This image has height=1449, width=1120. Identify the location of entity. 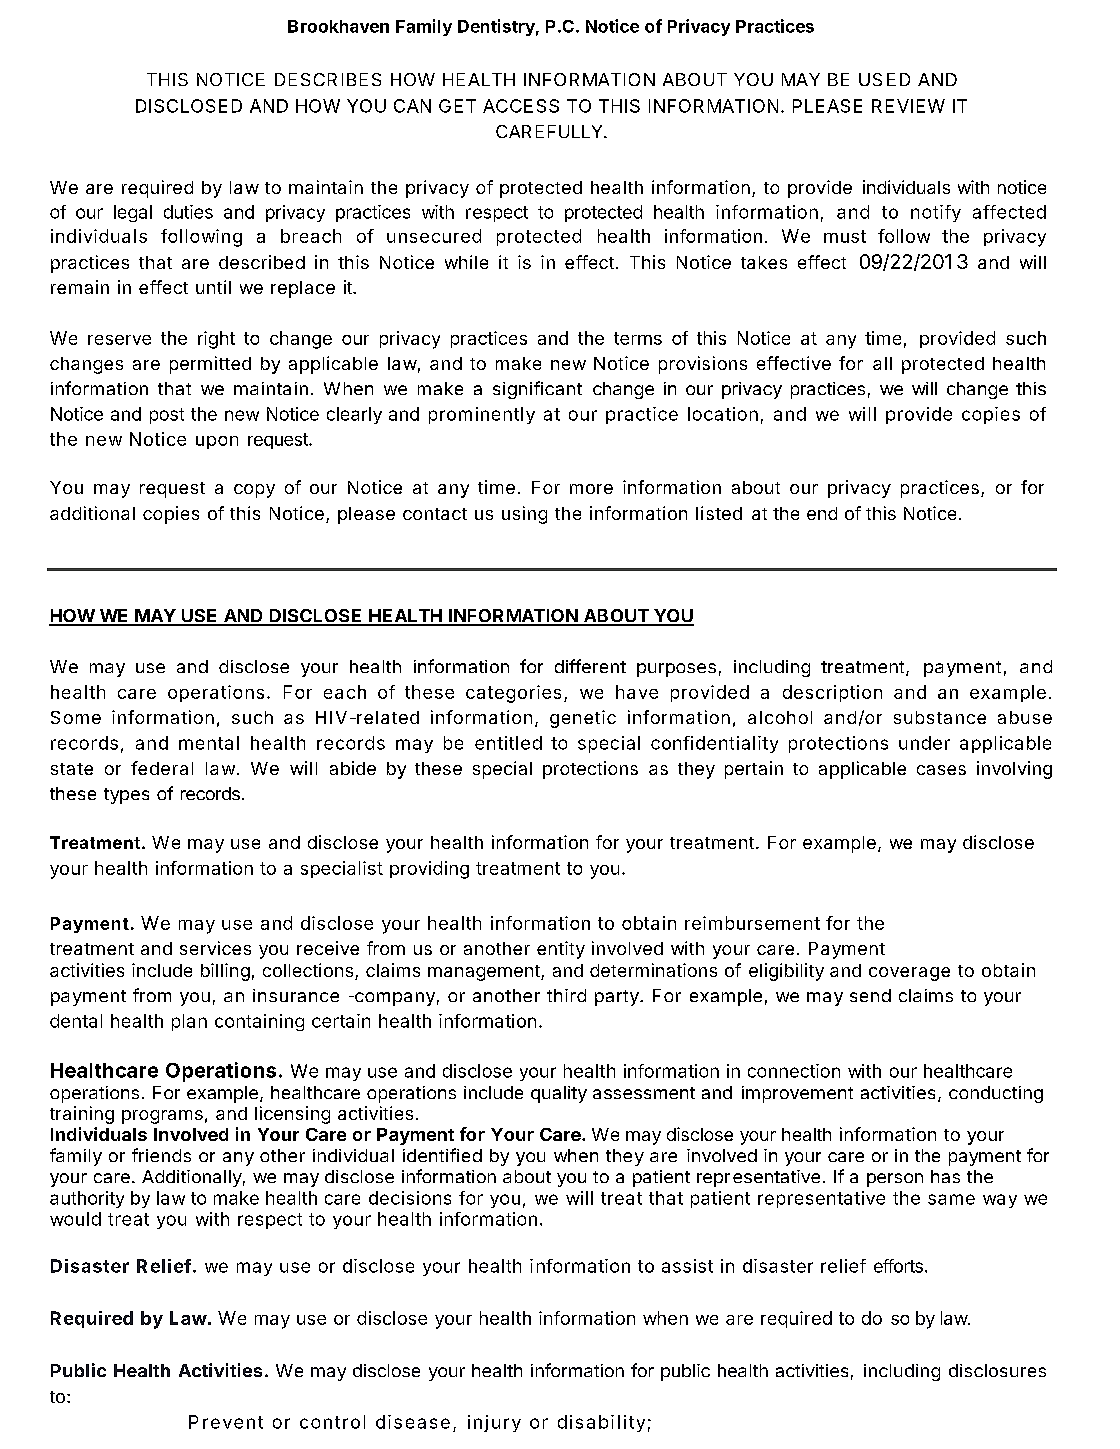
(561, 950).
